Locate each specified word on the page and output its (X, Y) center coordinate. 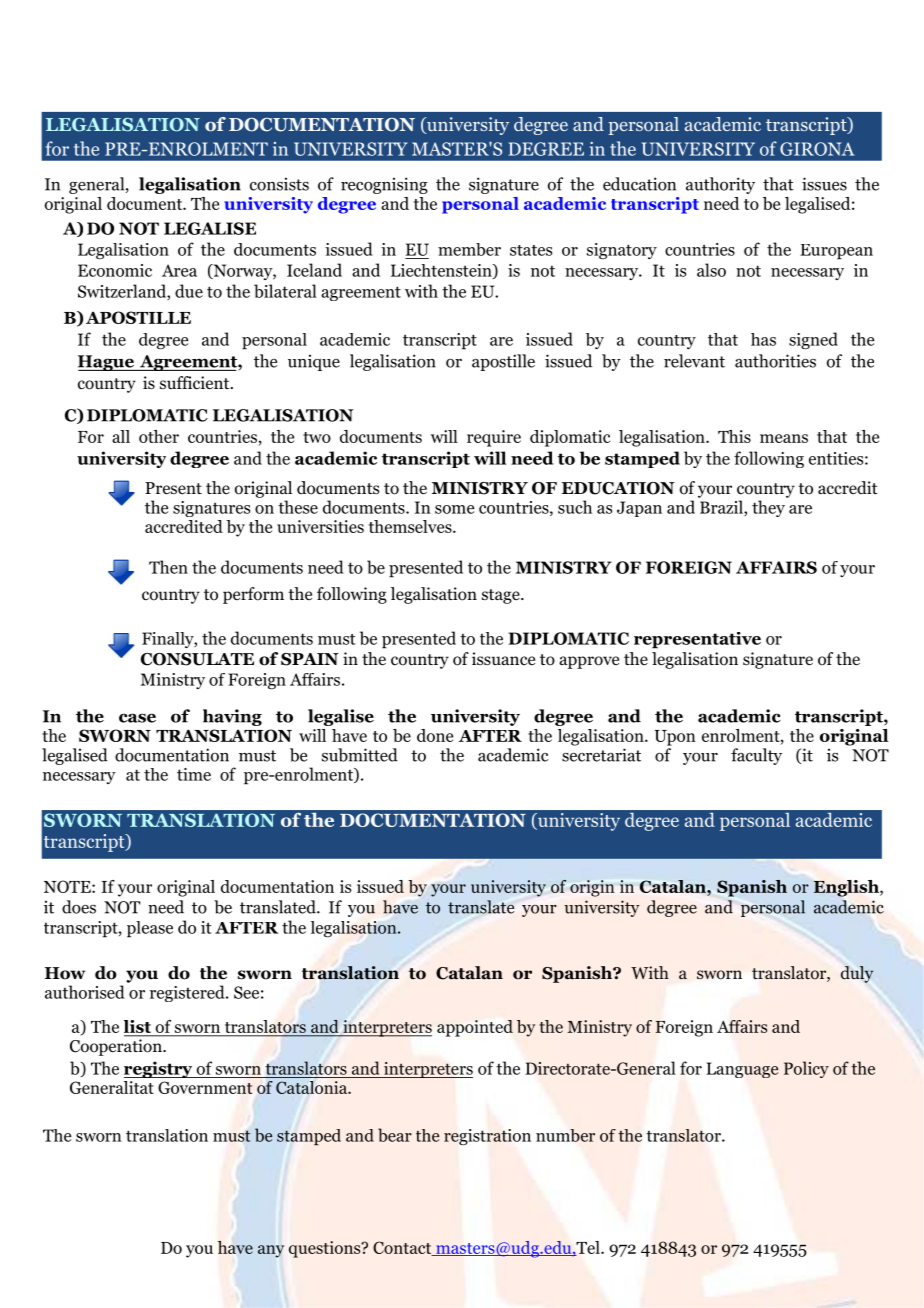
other (159, 436)
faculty (756, 756)
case (137, 718)
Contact (403, 1248)
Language (742, 1070)
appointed (475, 1028)
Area (179, 270)
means (784, 438)
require (494, 438)
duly (857, 974)
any (271, 1251)
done (435, 735)
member (469, 249)
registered (188, 993)
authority (720, 185)
